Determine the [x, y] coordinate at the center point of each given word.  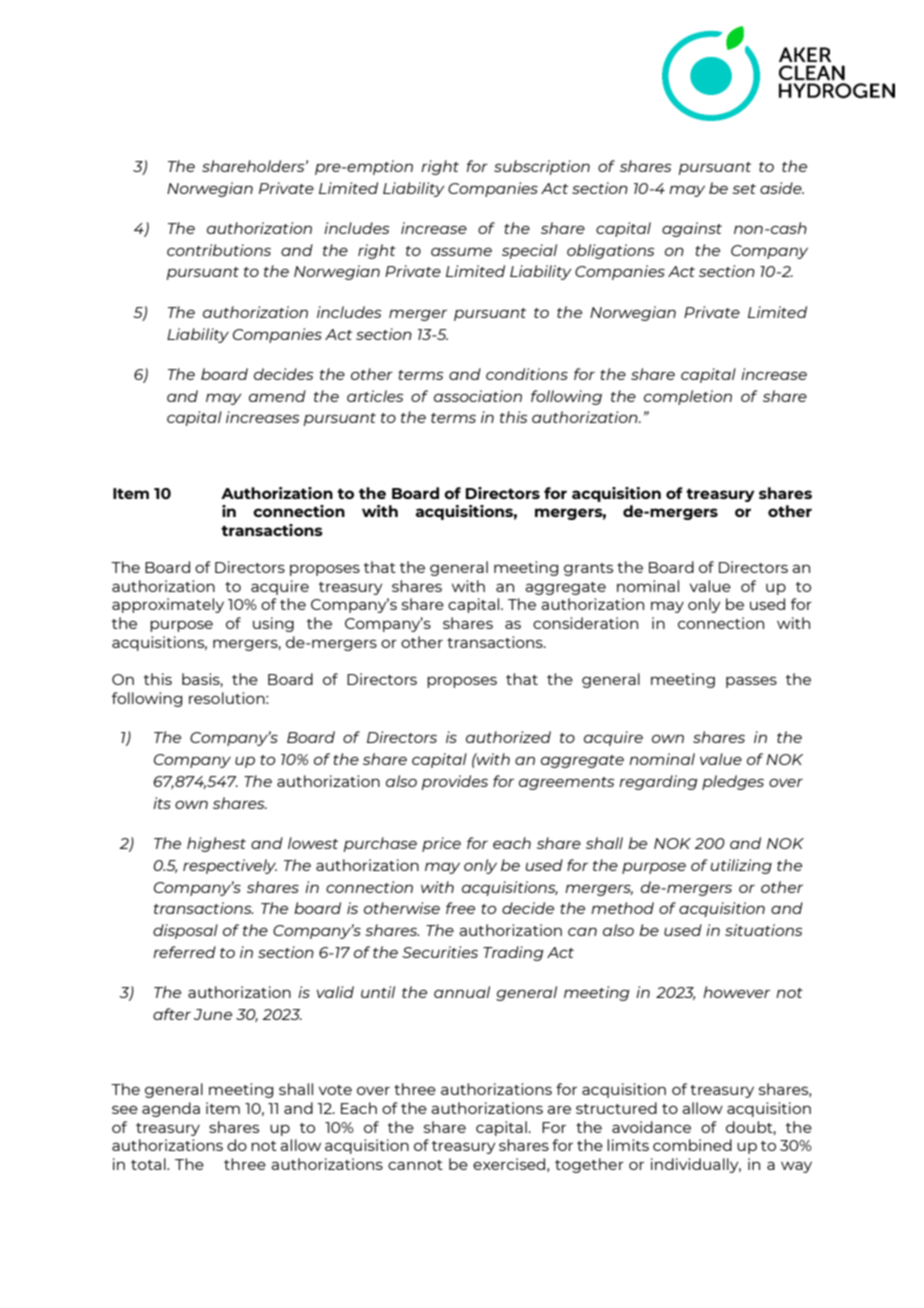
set [744, 189]
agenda [171, 1109]
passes [751, 682]
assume [461, 251]
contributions [219, 250]
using [273, 624]
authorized [508, 737]
